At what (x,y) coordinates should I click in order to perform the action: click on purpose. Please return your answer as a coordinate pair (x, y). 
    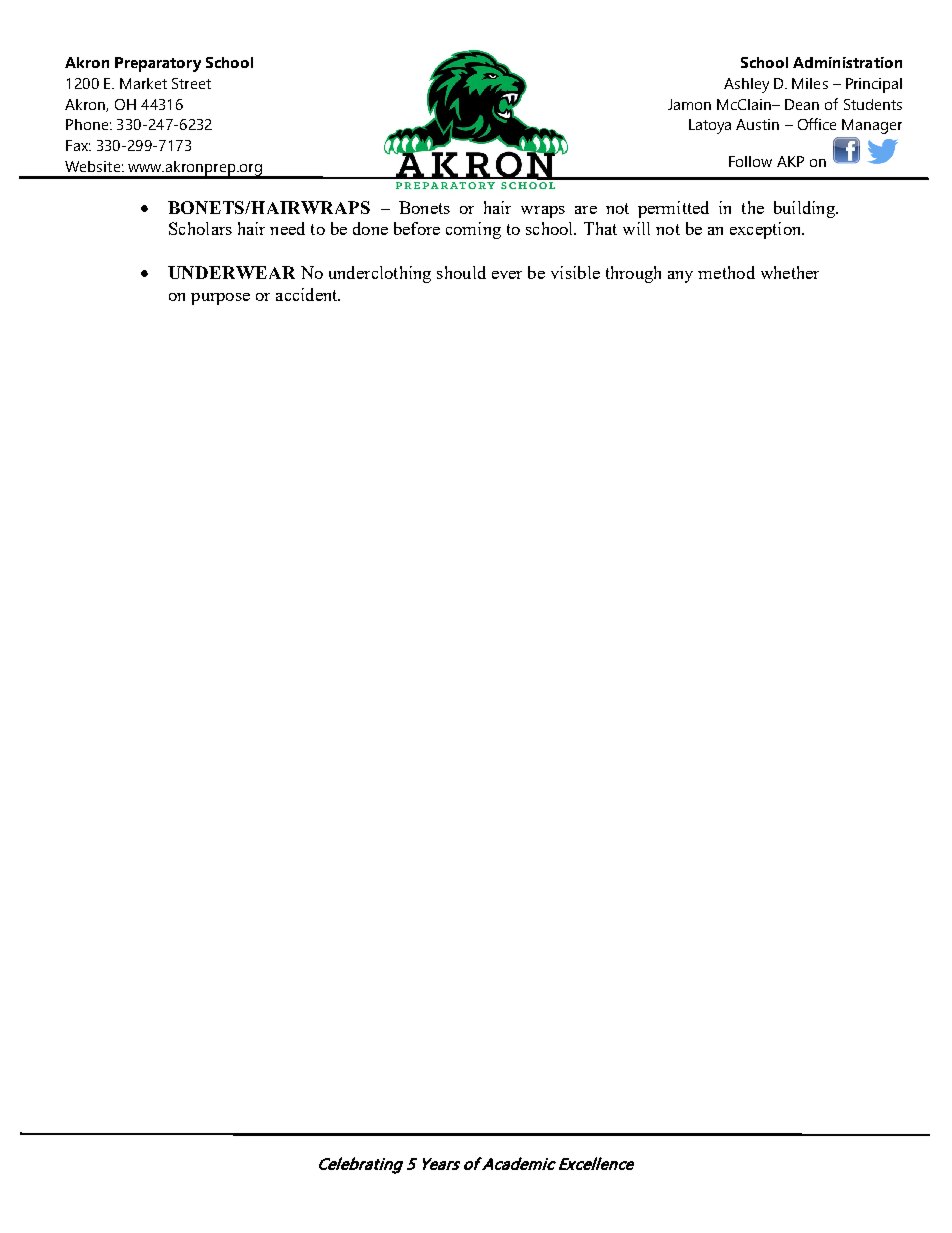
    Looking at the image, I should click on (220, 299).
